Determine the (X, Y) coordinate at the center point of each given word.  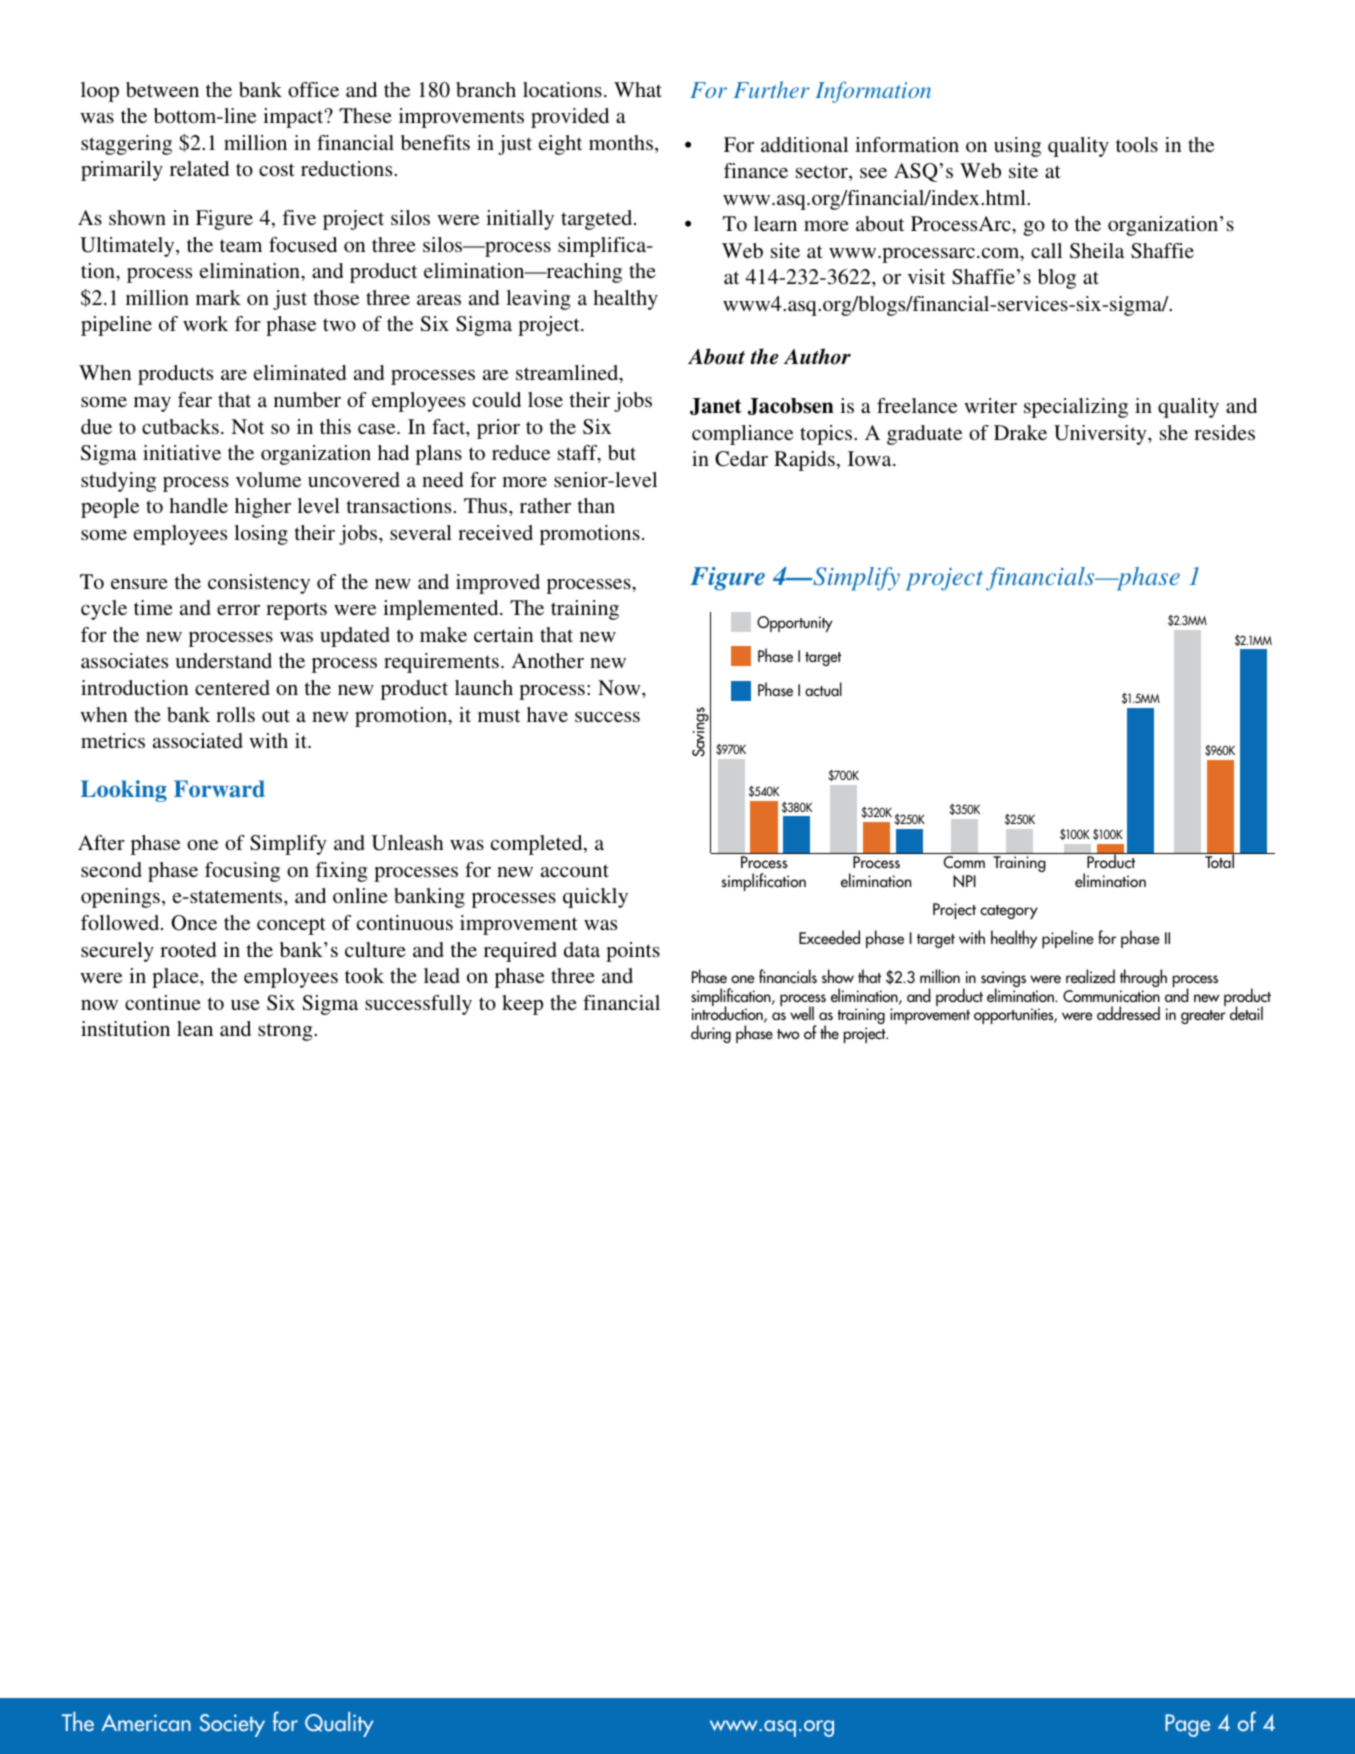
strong (286, 1032)
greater (1203, 1017)
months (621, 142)
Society (232, 1725)
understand (223, 660)
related (199, 168)
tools (1137, 144)
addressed (1128, 1013)
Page (1187, 1725)
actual (823, 689)
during (711, 1034)
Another (547, 660)
